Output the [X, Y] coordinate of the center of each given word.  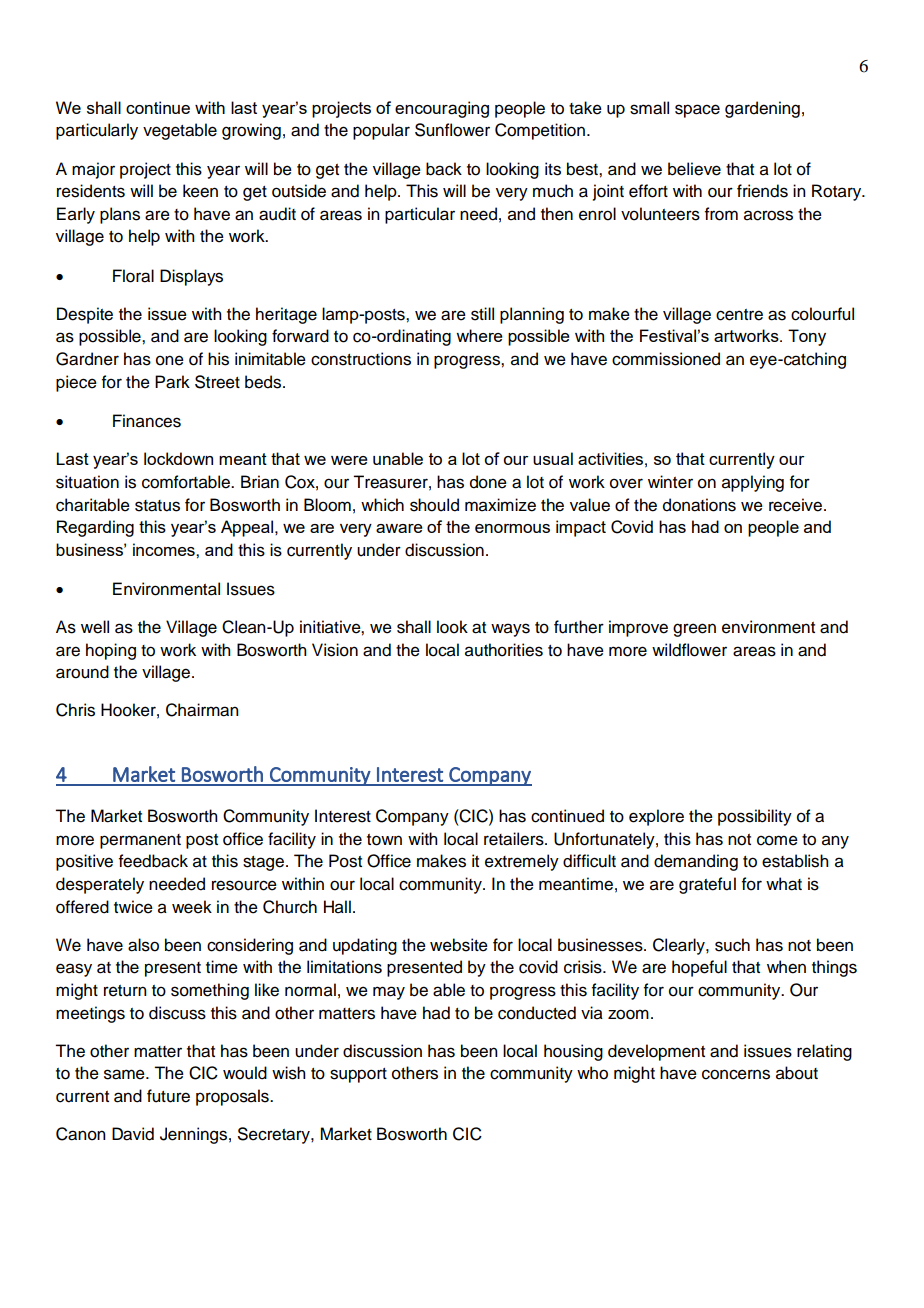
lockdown [178, 458]
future [168, 1096]
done [488, 482]
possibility [755, 817]
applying [753, 483]
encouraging [442, 109]
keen [200, 191]
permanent [140, 841]
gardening [762, 109]
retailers [515, 839]
